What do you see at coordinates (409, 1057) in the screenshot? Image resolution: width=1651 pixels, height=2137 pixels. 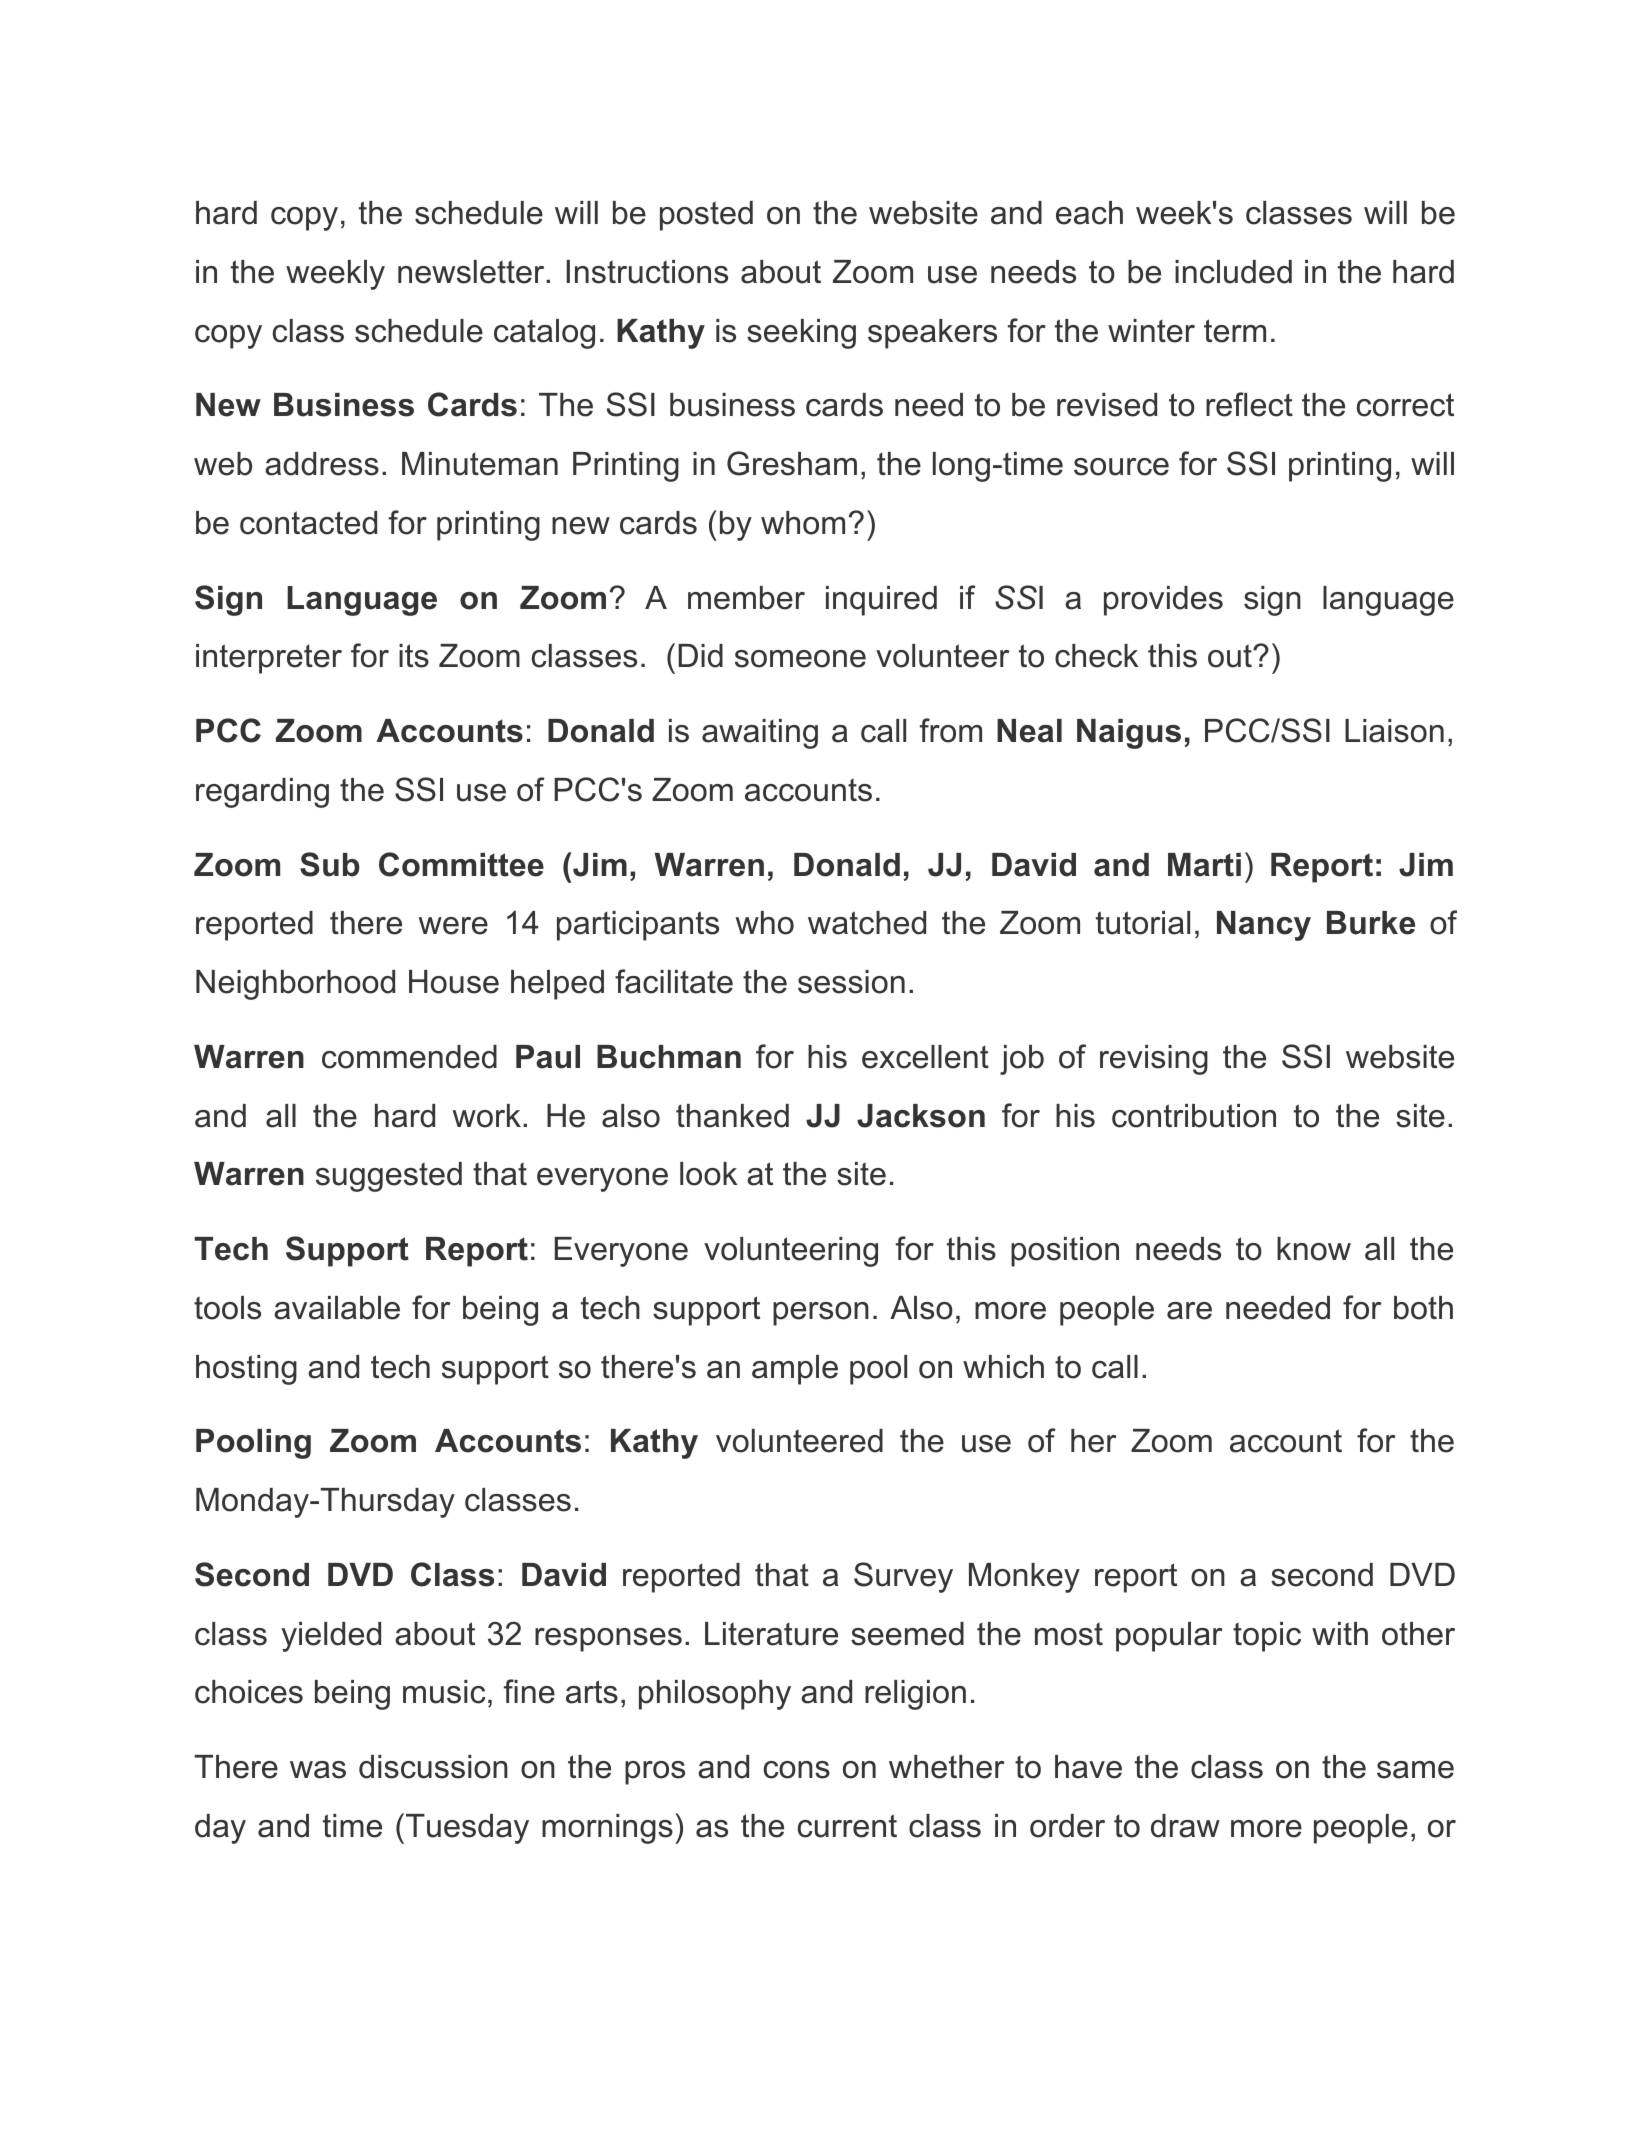 I see `commended` at bounding box center [409, 1057].
